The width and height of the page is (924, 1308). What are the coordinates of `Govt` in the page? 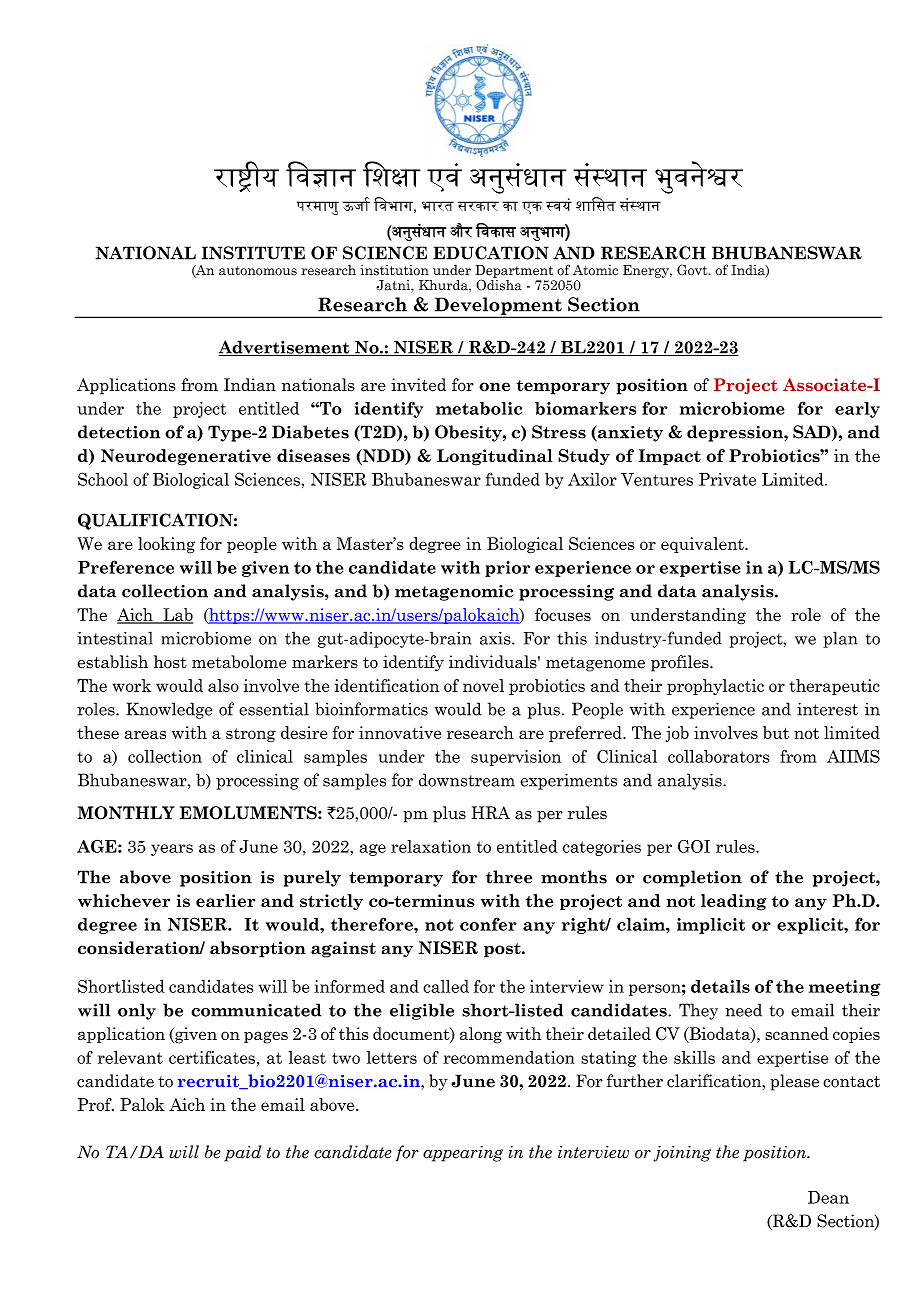 It's located at (693, 270).
